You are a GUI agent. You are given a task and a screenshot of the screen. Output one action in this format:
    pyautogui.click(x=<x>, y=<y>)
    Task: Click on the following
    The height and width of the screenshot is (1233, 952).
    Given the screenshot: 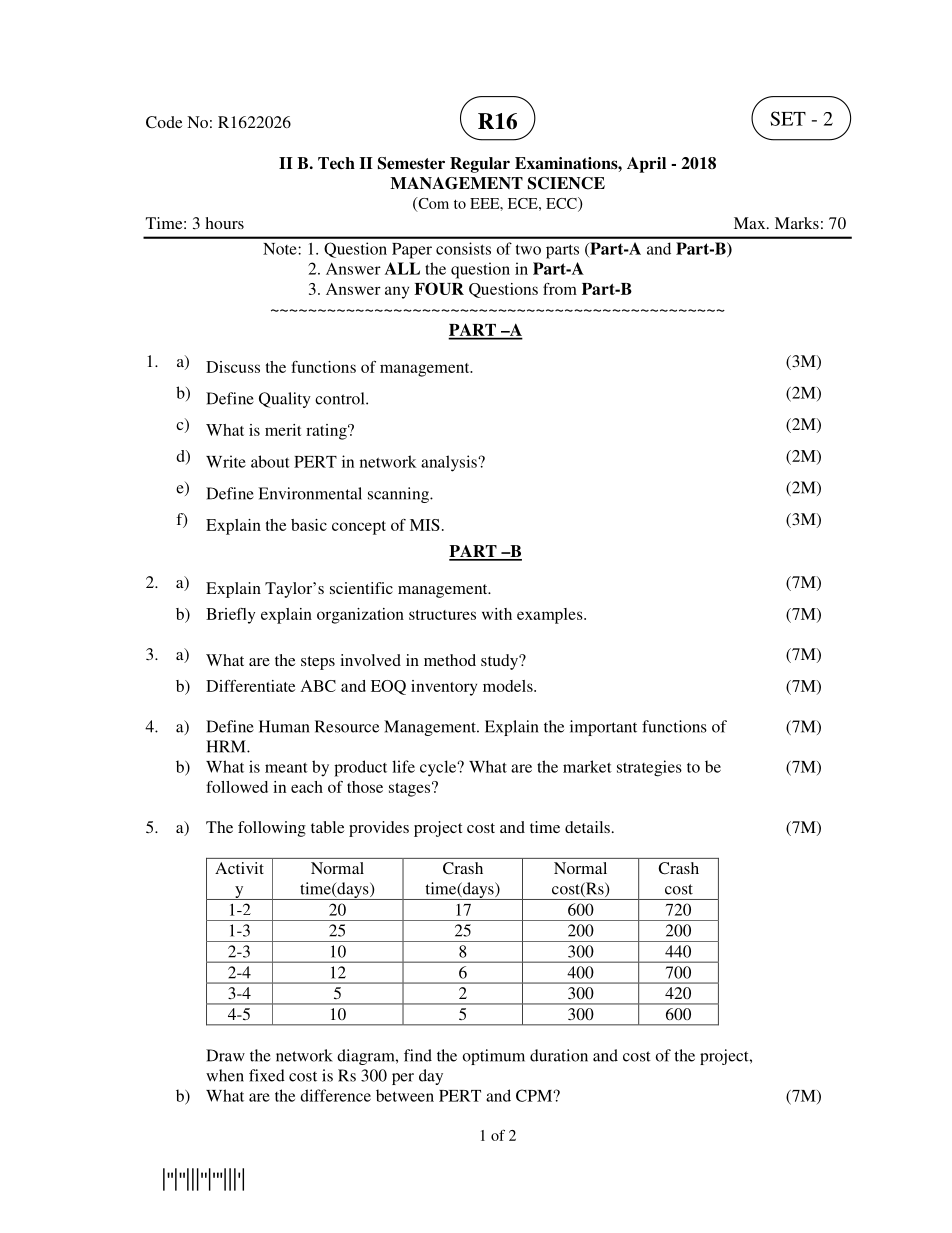 What is the action you would take?
    pyautogui.click(x=272, y=829)
